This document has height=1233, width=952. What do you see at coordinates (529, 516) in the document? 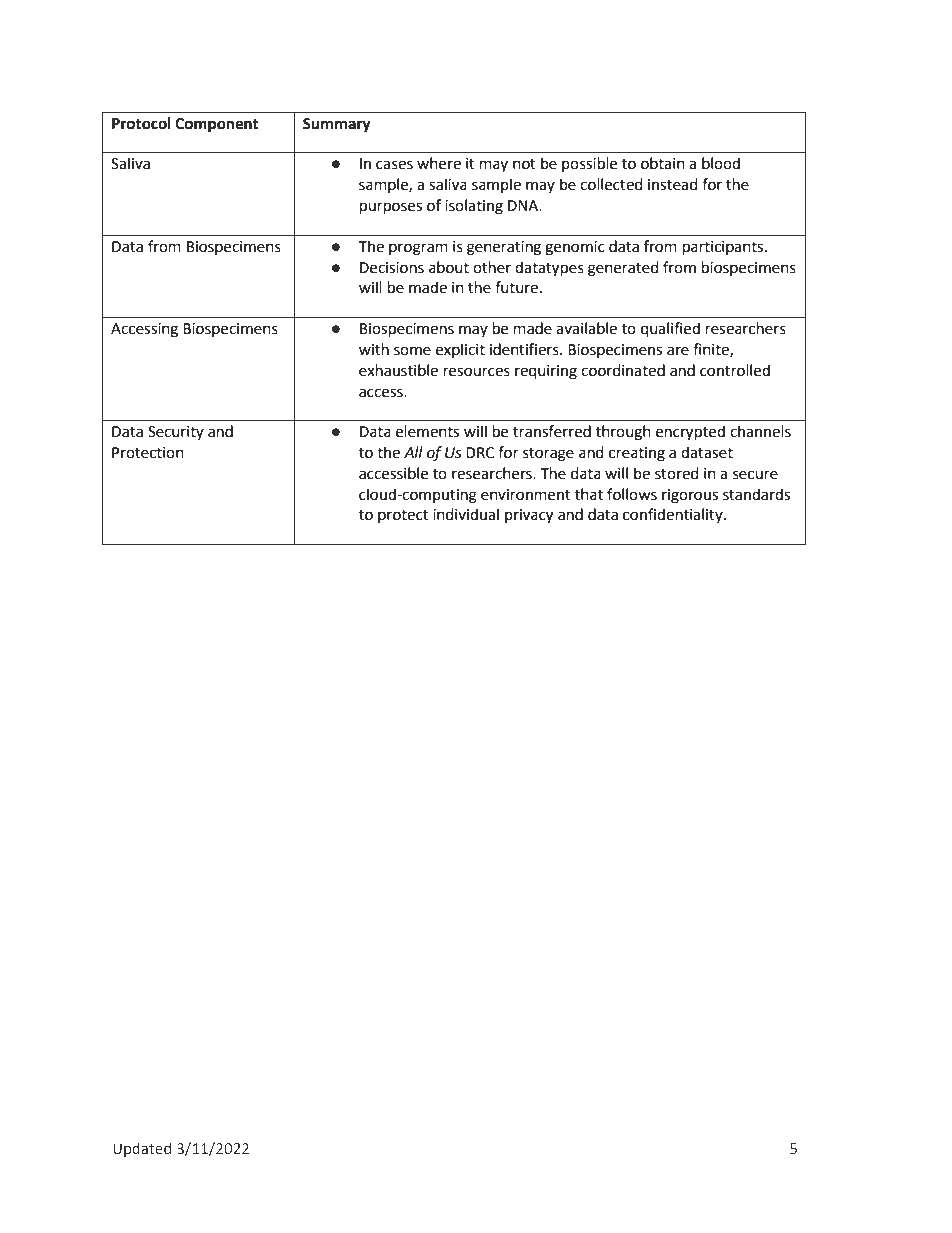
I see `privacy` at bounding box center [529, 516].
